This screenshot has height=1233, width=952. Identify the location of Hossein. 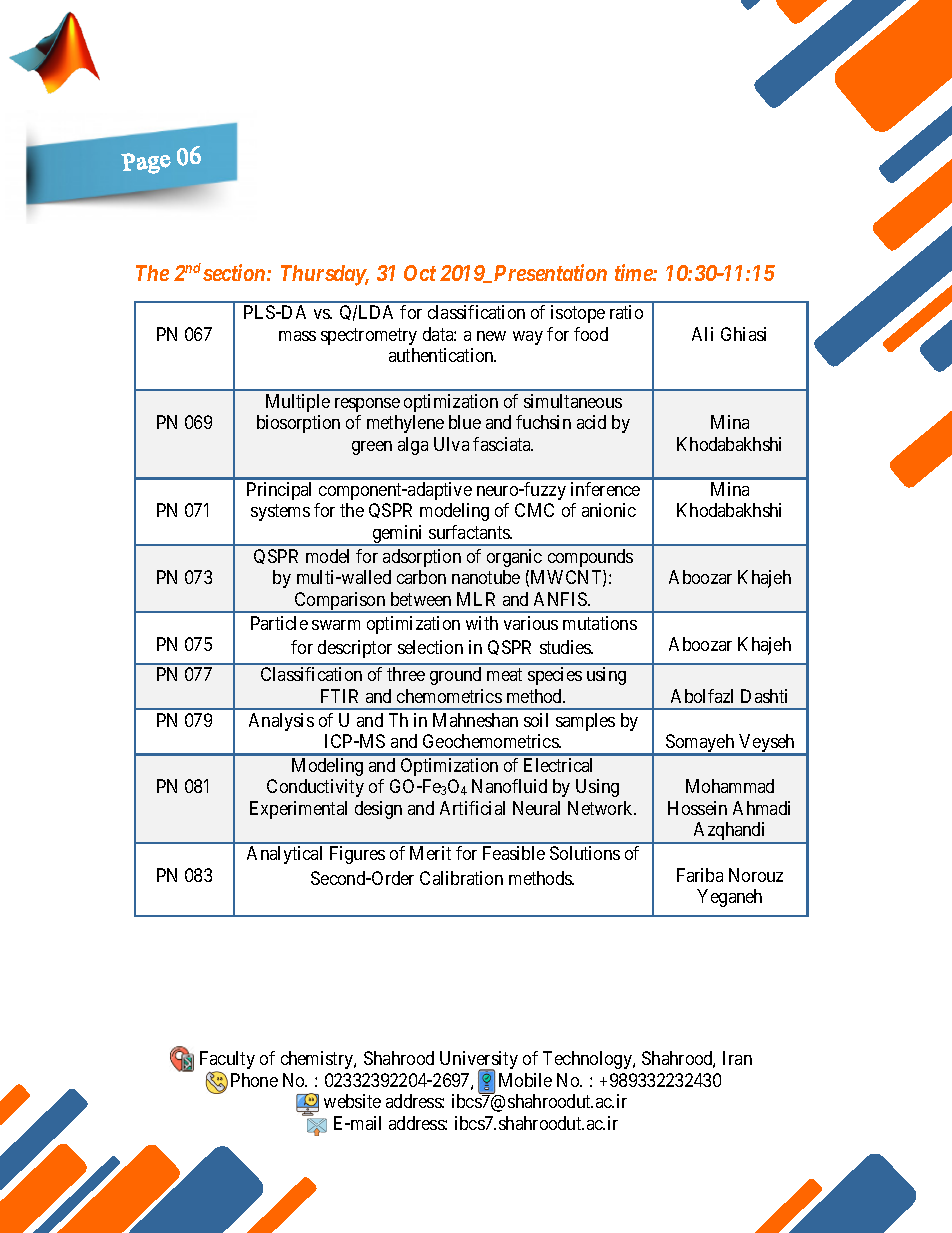
(697, 808).
